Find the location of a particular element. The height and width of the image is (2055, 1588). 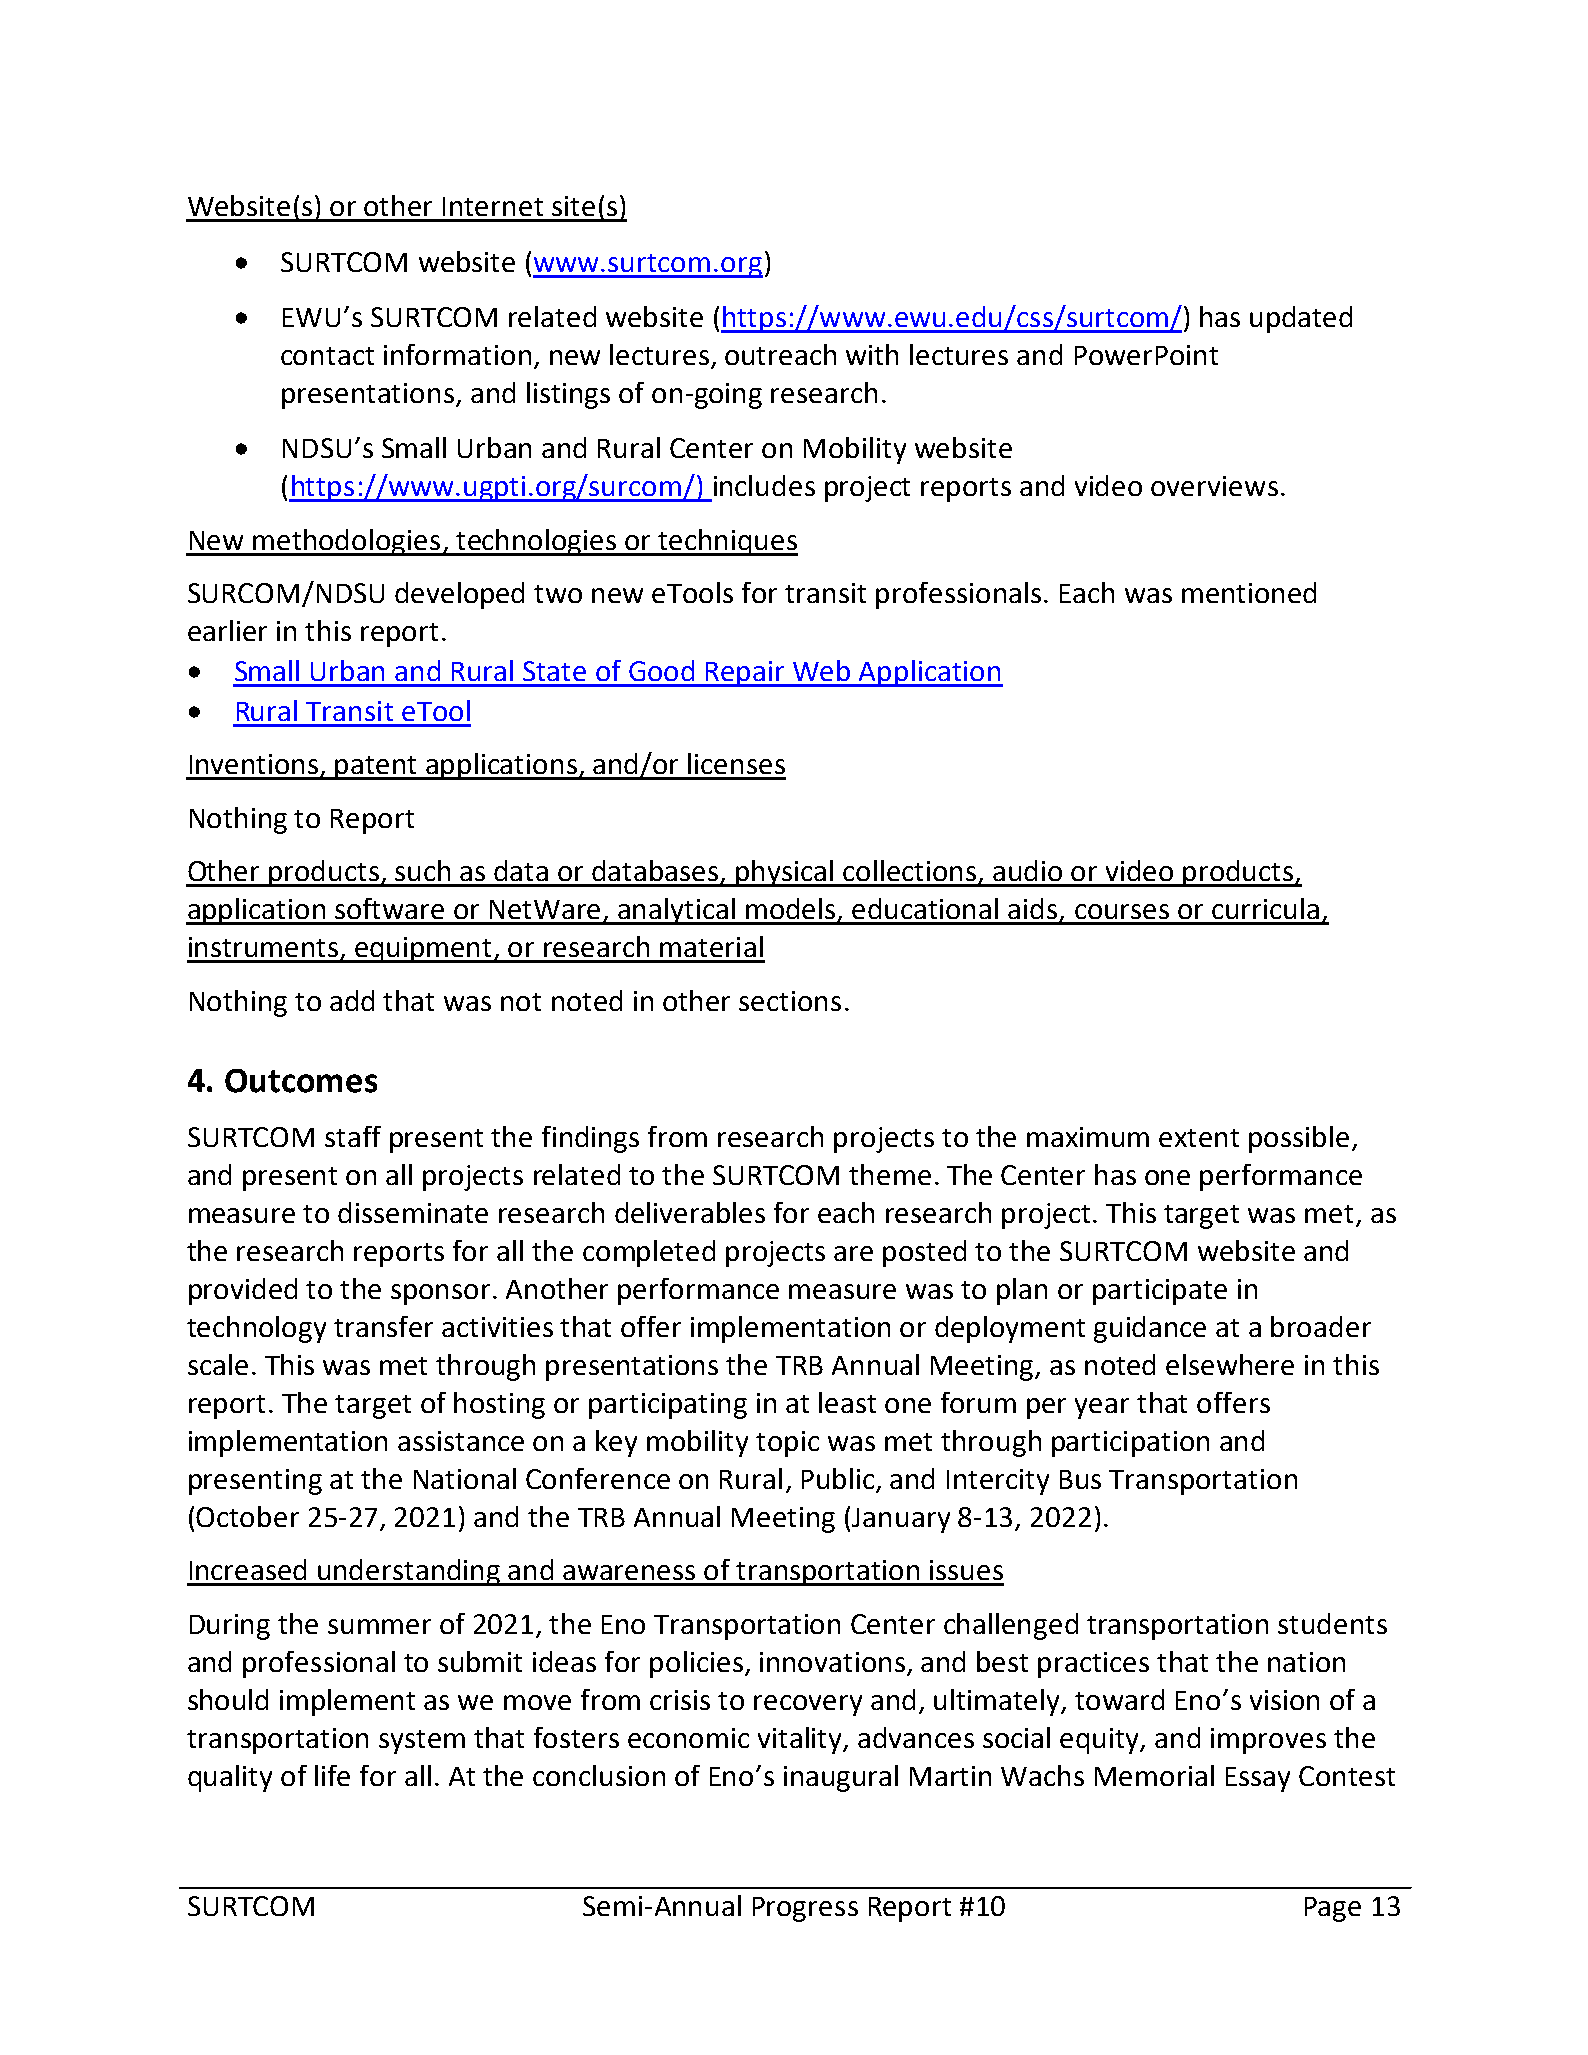

extent is located at coordinates (1199, 1138).
